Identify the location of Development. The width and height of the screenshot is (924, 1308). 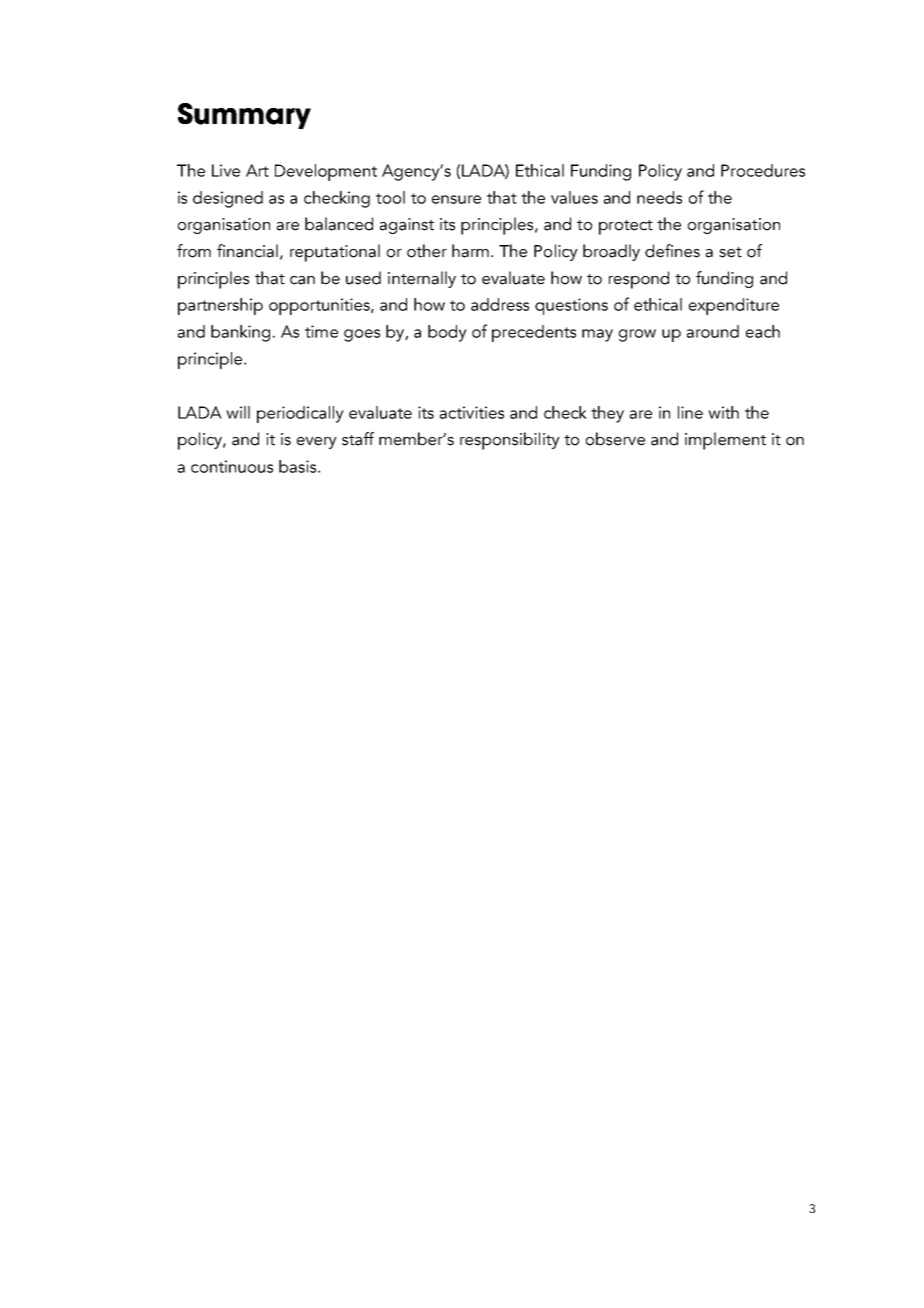
(326, 172).
